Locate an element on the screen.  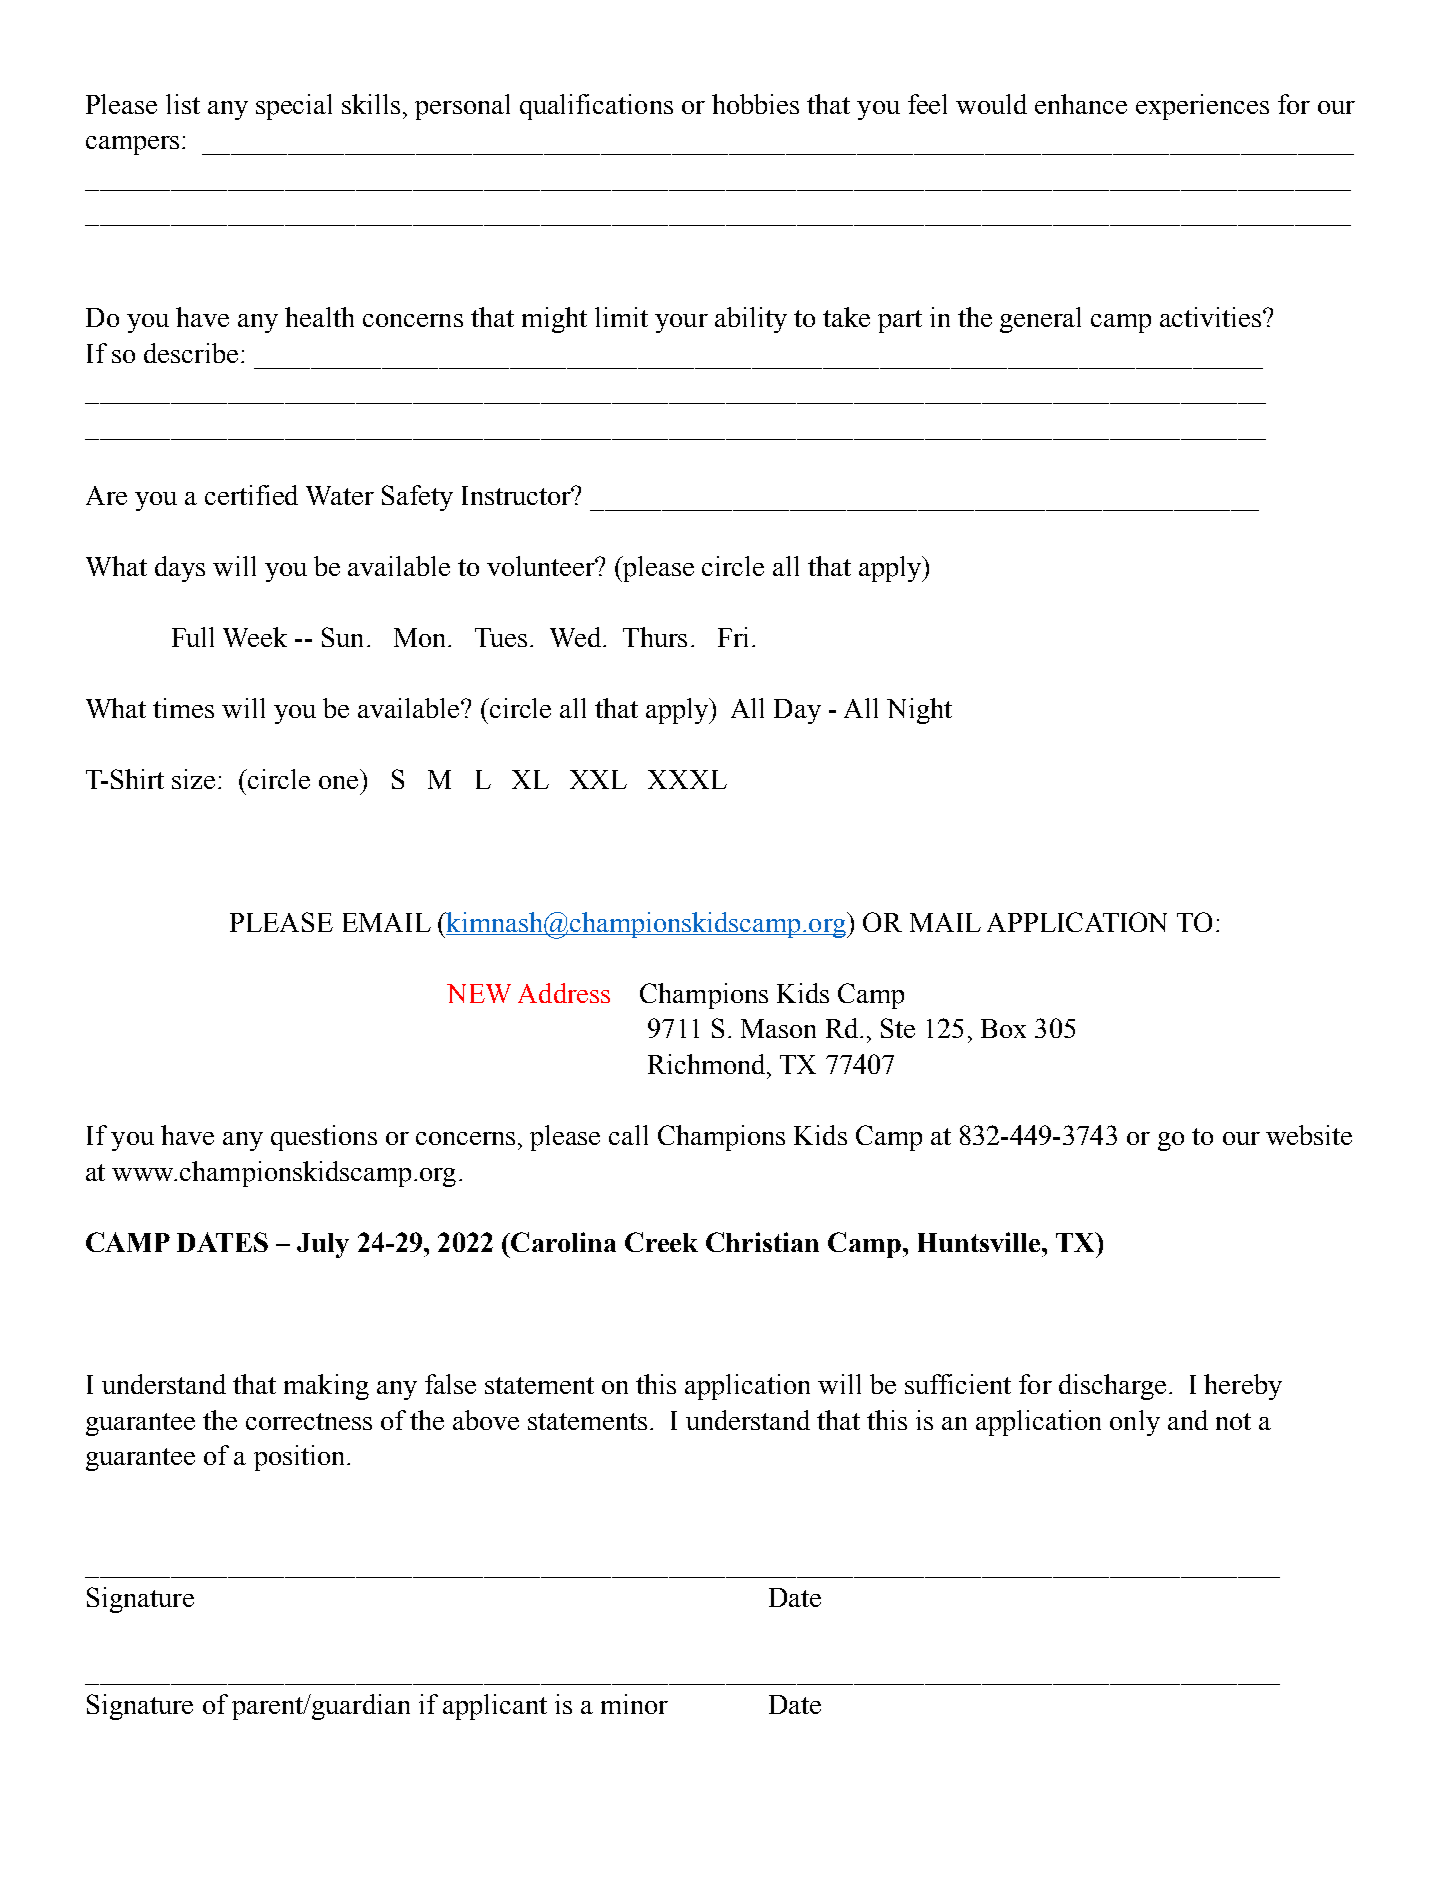
discharge is located at coordinates (1112, 1387).
